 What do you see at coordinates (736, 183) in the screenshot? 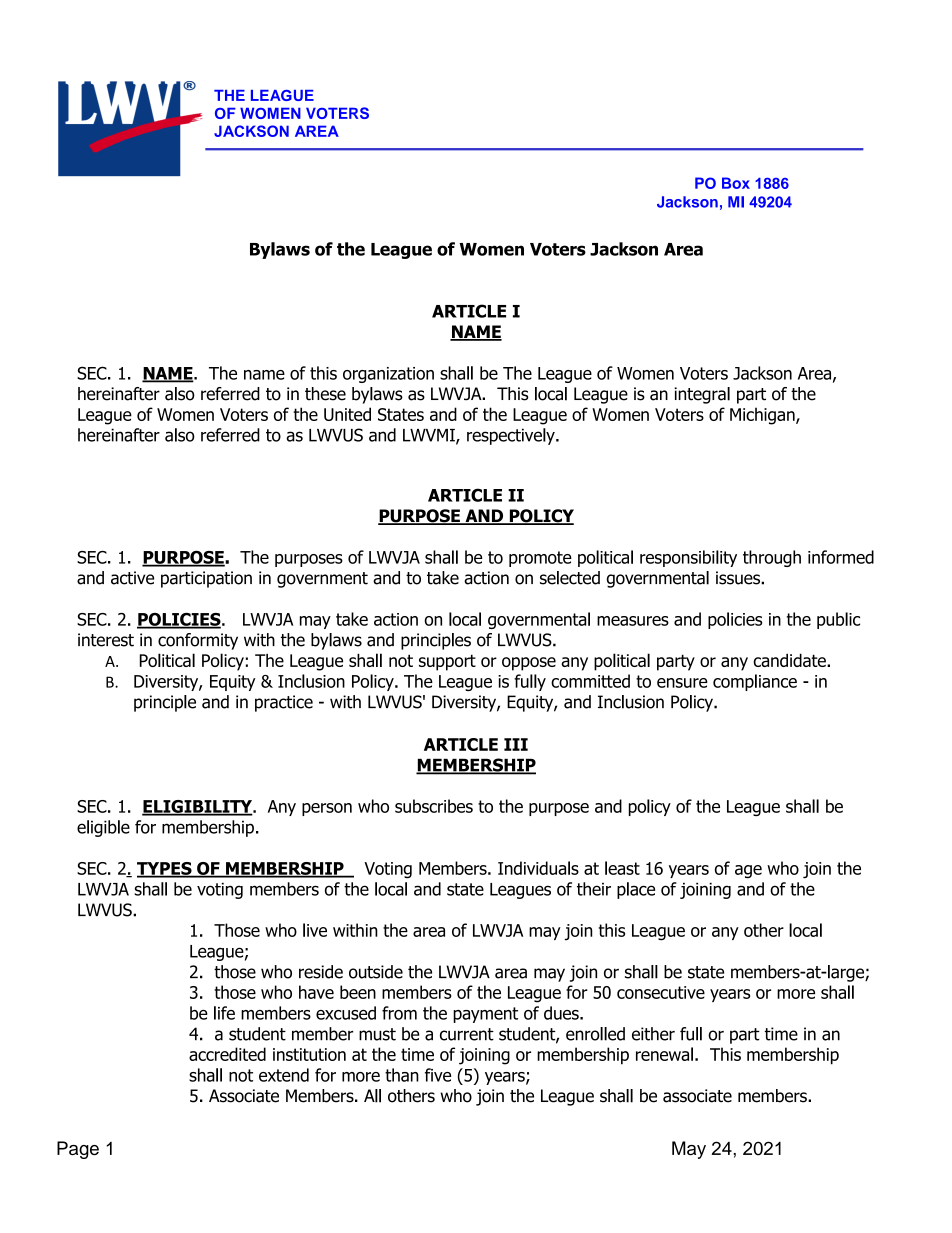
I see `Box` at bounding box center [736, 183].
